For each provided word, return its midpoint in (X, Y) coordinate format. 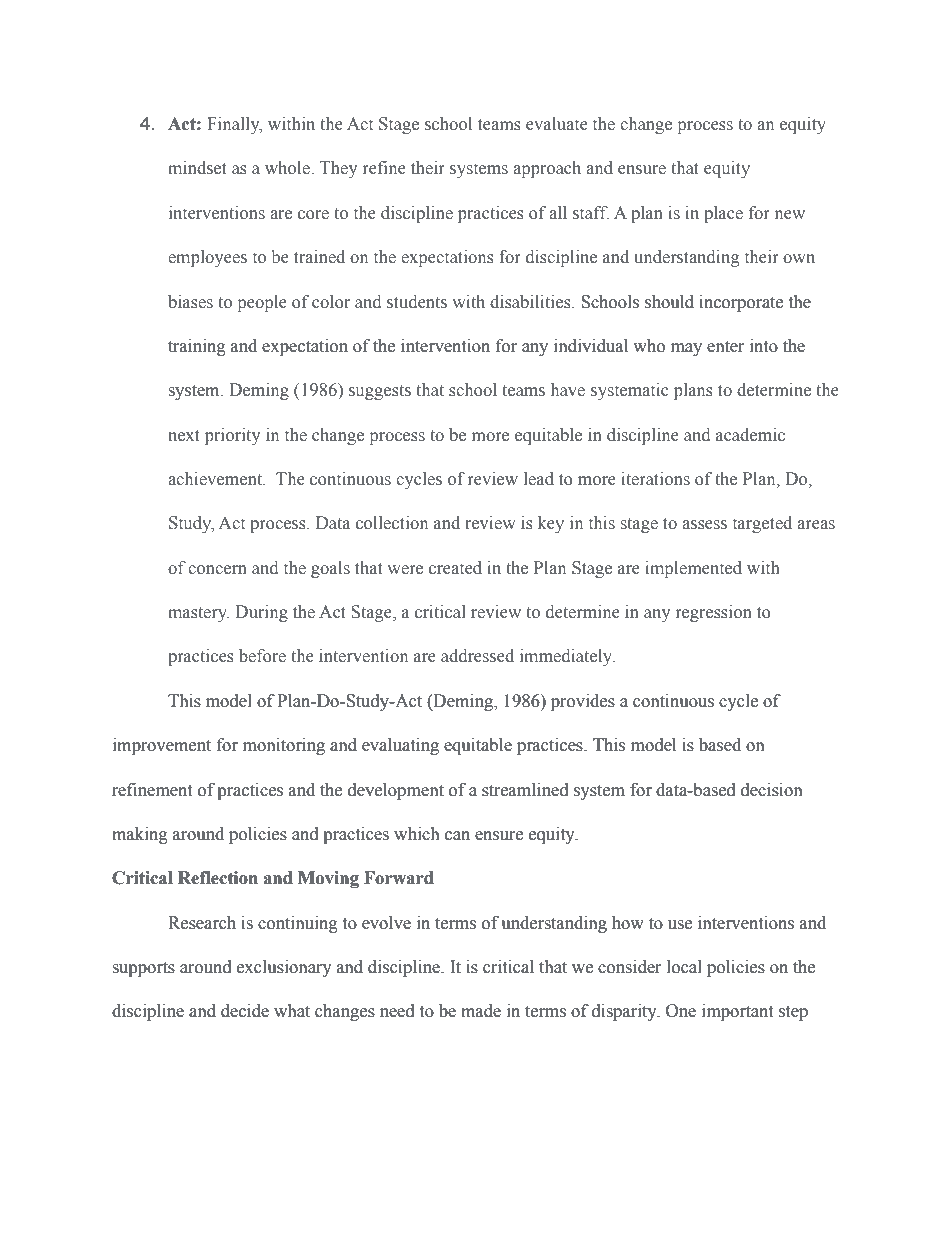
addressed (477, 656)
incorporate (741, 303)
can (457, 836)
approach (547, 169)
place (723, 214)
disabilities (531, 302)
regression (714, 613)
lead (539, 479)
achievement (216, 479)
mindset (197, 168)
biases (190, 302)
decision (772, 790)
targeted (762, 524)
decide (245, 1011)
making (140, 835)
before (262, 656)
